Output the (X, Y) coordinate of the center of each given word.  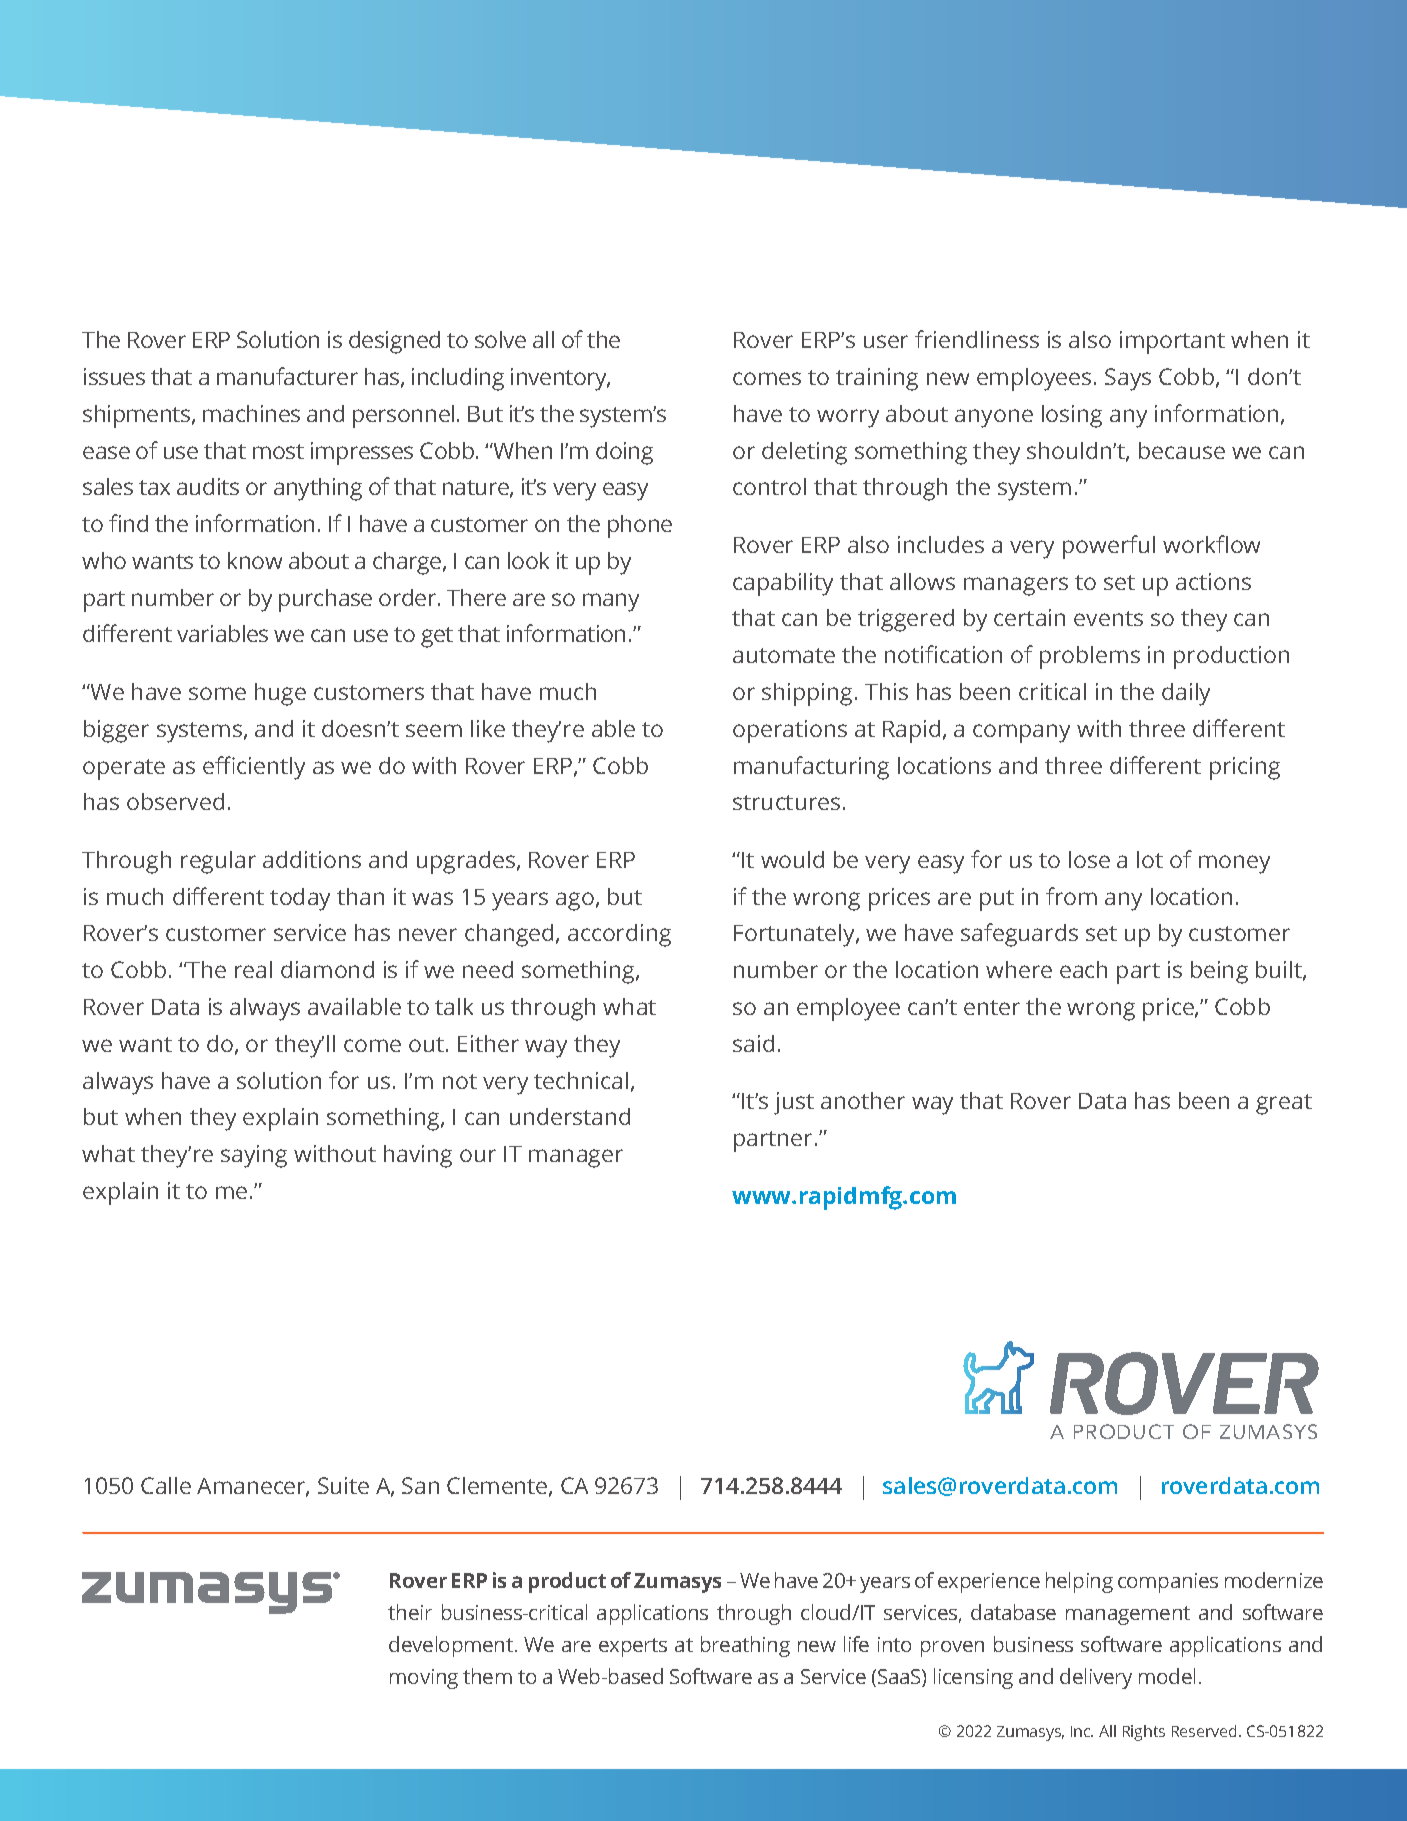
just (794, 1103)
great (1284, 1104)
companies (1168, 1583)
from (1071, 896)
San (420, 1485)
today (300, 899)
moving (424, 1679)
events (1108, 618)
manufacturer (287, 376)
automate (784, 655)
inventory (560, 379)
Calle (166, 1485)
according (619, 935)
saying (254, 1156)
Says (1128, 379)
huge (280, 694)
